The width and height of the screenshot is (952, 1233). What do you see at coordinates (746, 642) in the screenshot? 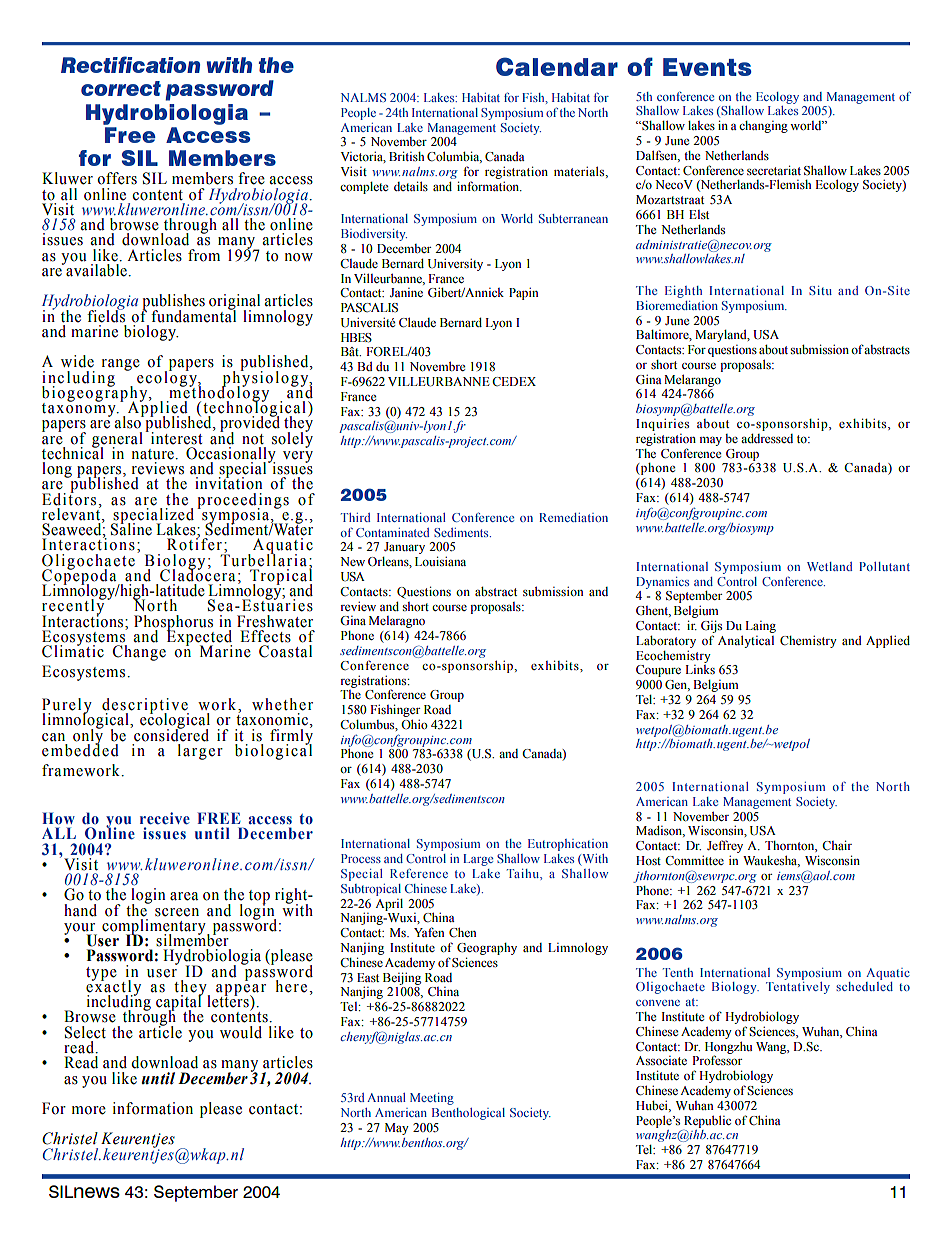
I see `Analytical` at bounding box center [746, 642].
